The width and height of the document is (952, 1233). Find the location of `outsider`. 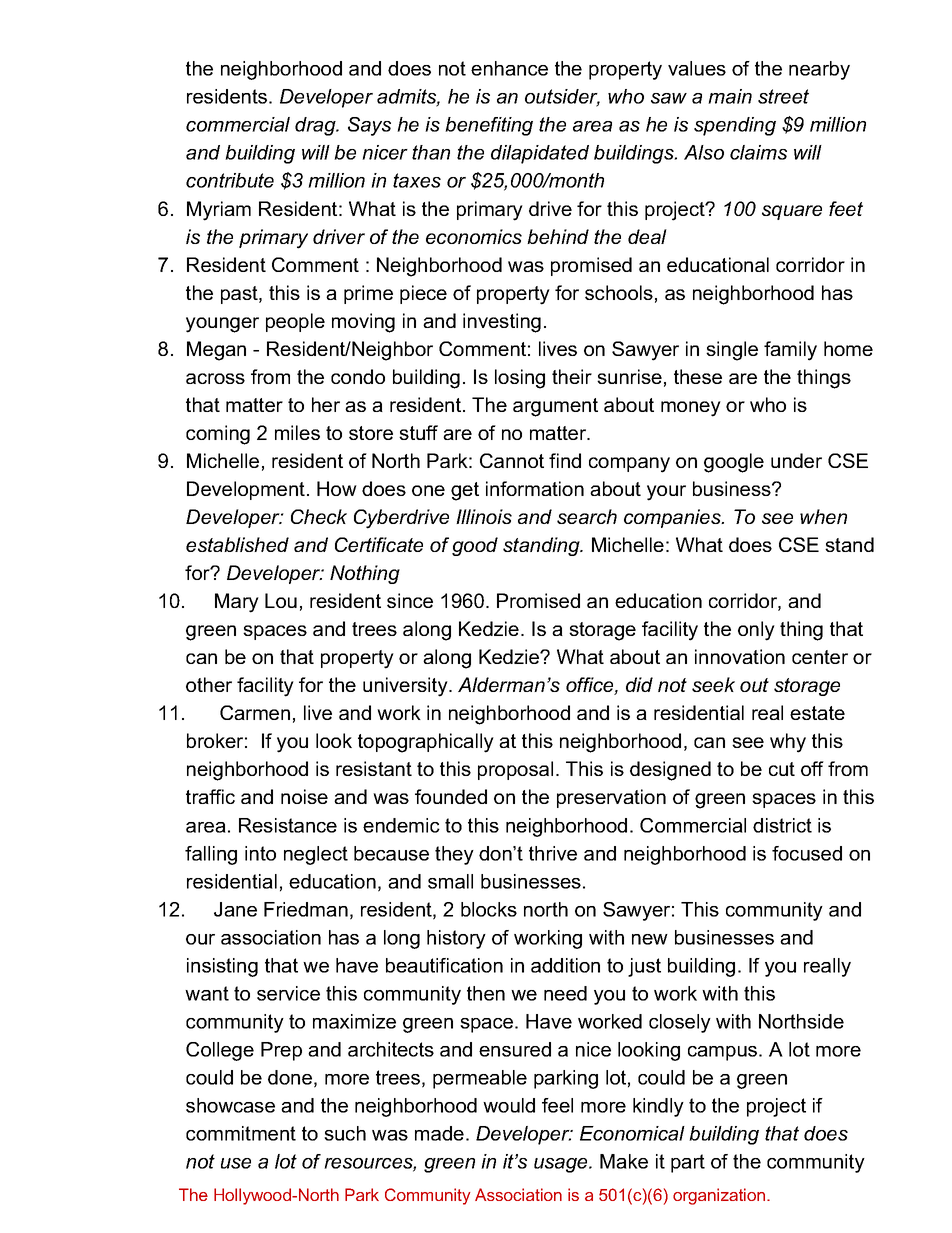

outsider is located at coordinates (562, 98).
